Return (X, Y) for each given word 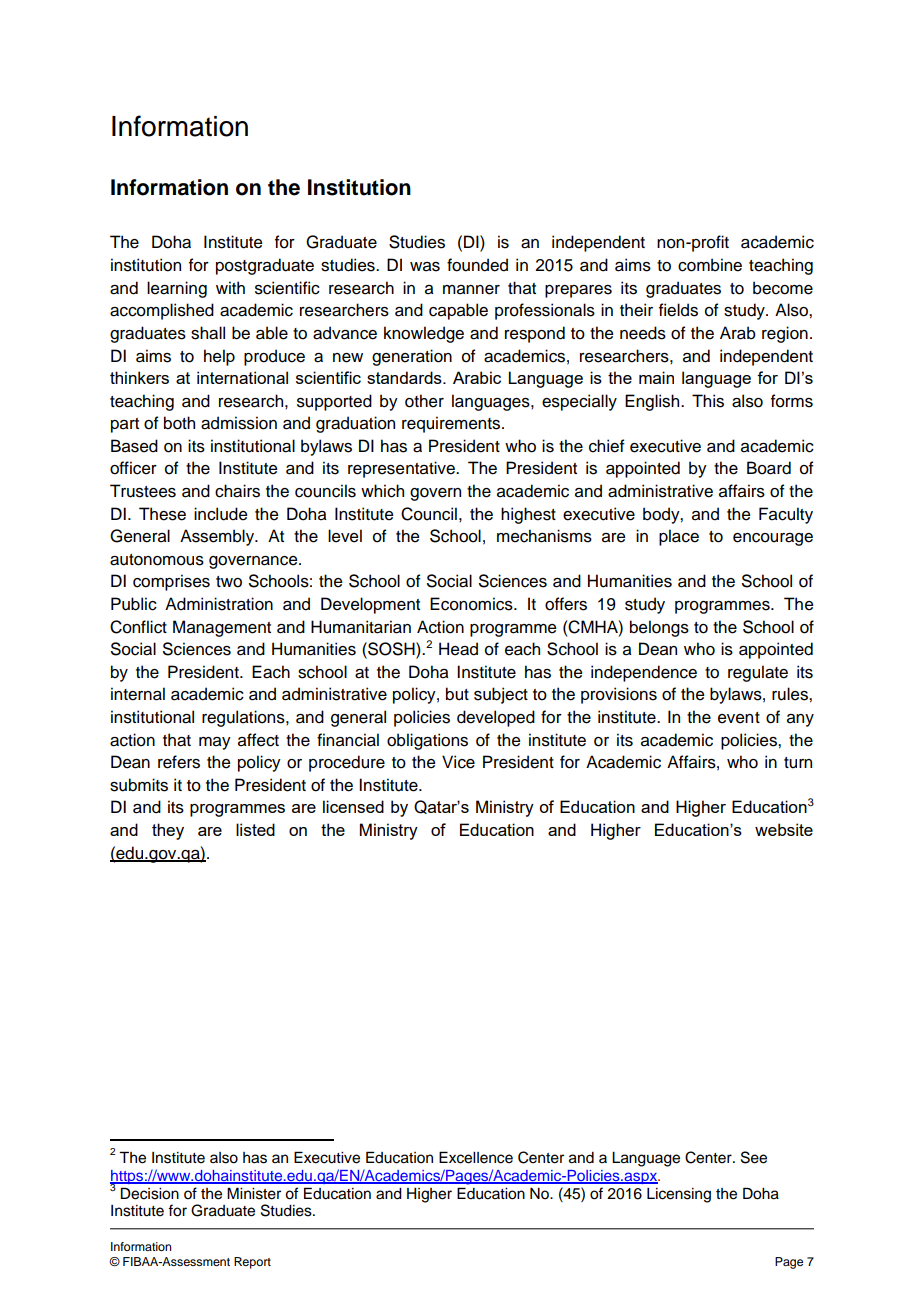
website (784, 829)
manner (471, 290)
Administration (219, 604)
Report (252, 1263)
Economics (472, 604)
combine (710, 265)
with (230, 287)
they (168, 831)
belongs (659, 628)
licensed (353, 806)
